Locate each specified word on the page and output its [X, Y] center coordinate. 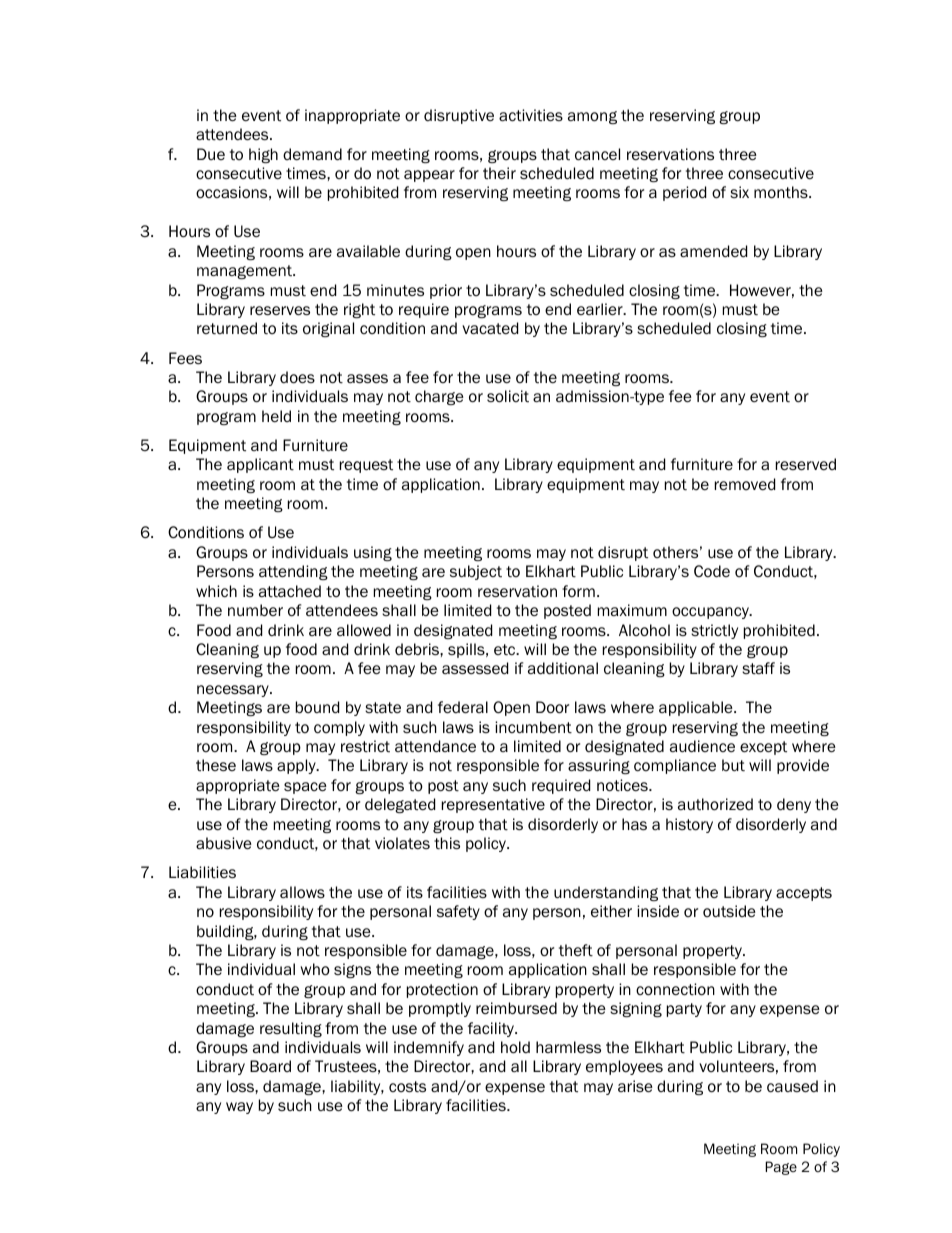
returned [227, 328]
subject [476, 572]
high [263, 155]
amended [713, 251]
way [239, 1108]
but [733, 765]
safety [458, 912]
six [739, 192]
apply [297, 766]
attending [293, 572]
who [315, 969]
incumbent [533, 727]
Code [712, 571]
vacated [490, 328]
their [499, 173]
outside [729, 911]
